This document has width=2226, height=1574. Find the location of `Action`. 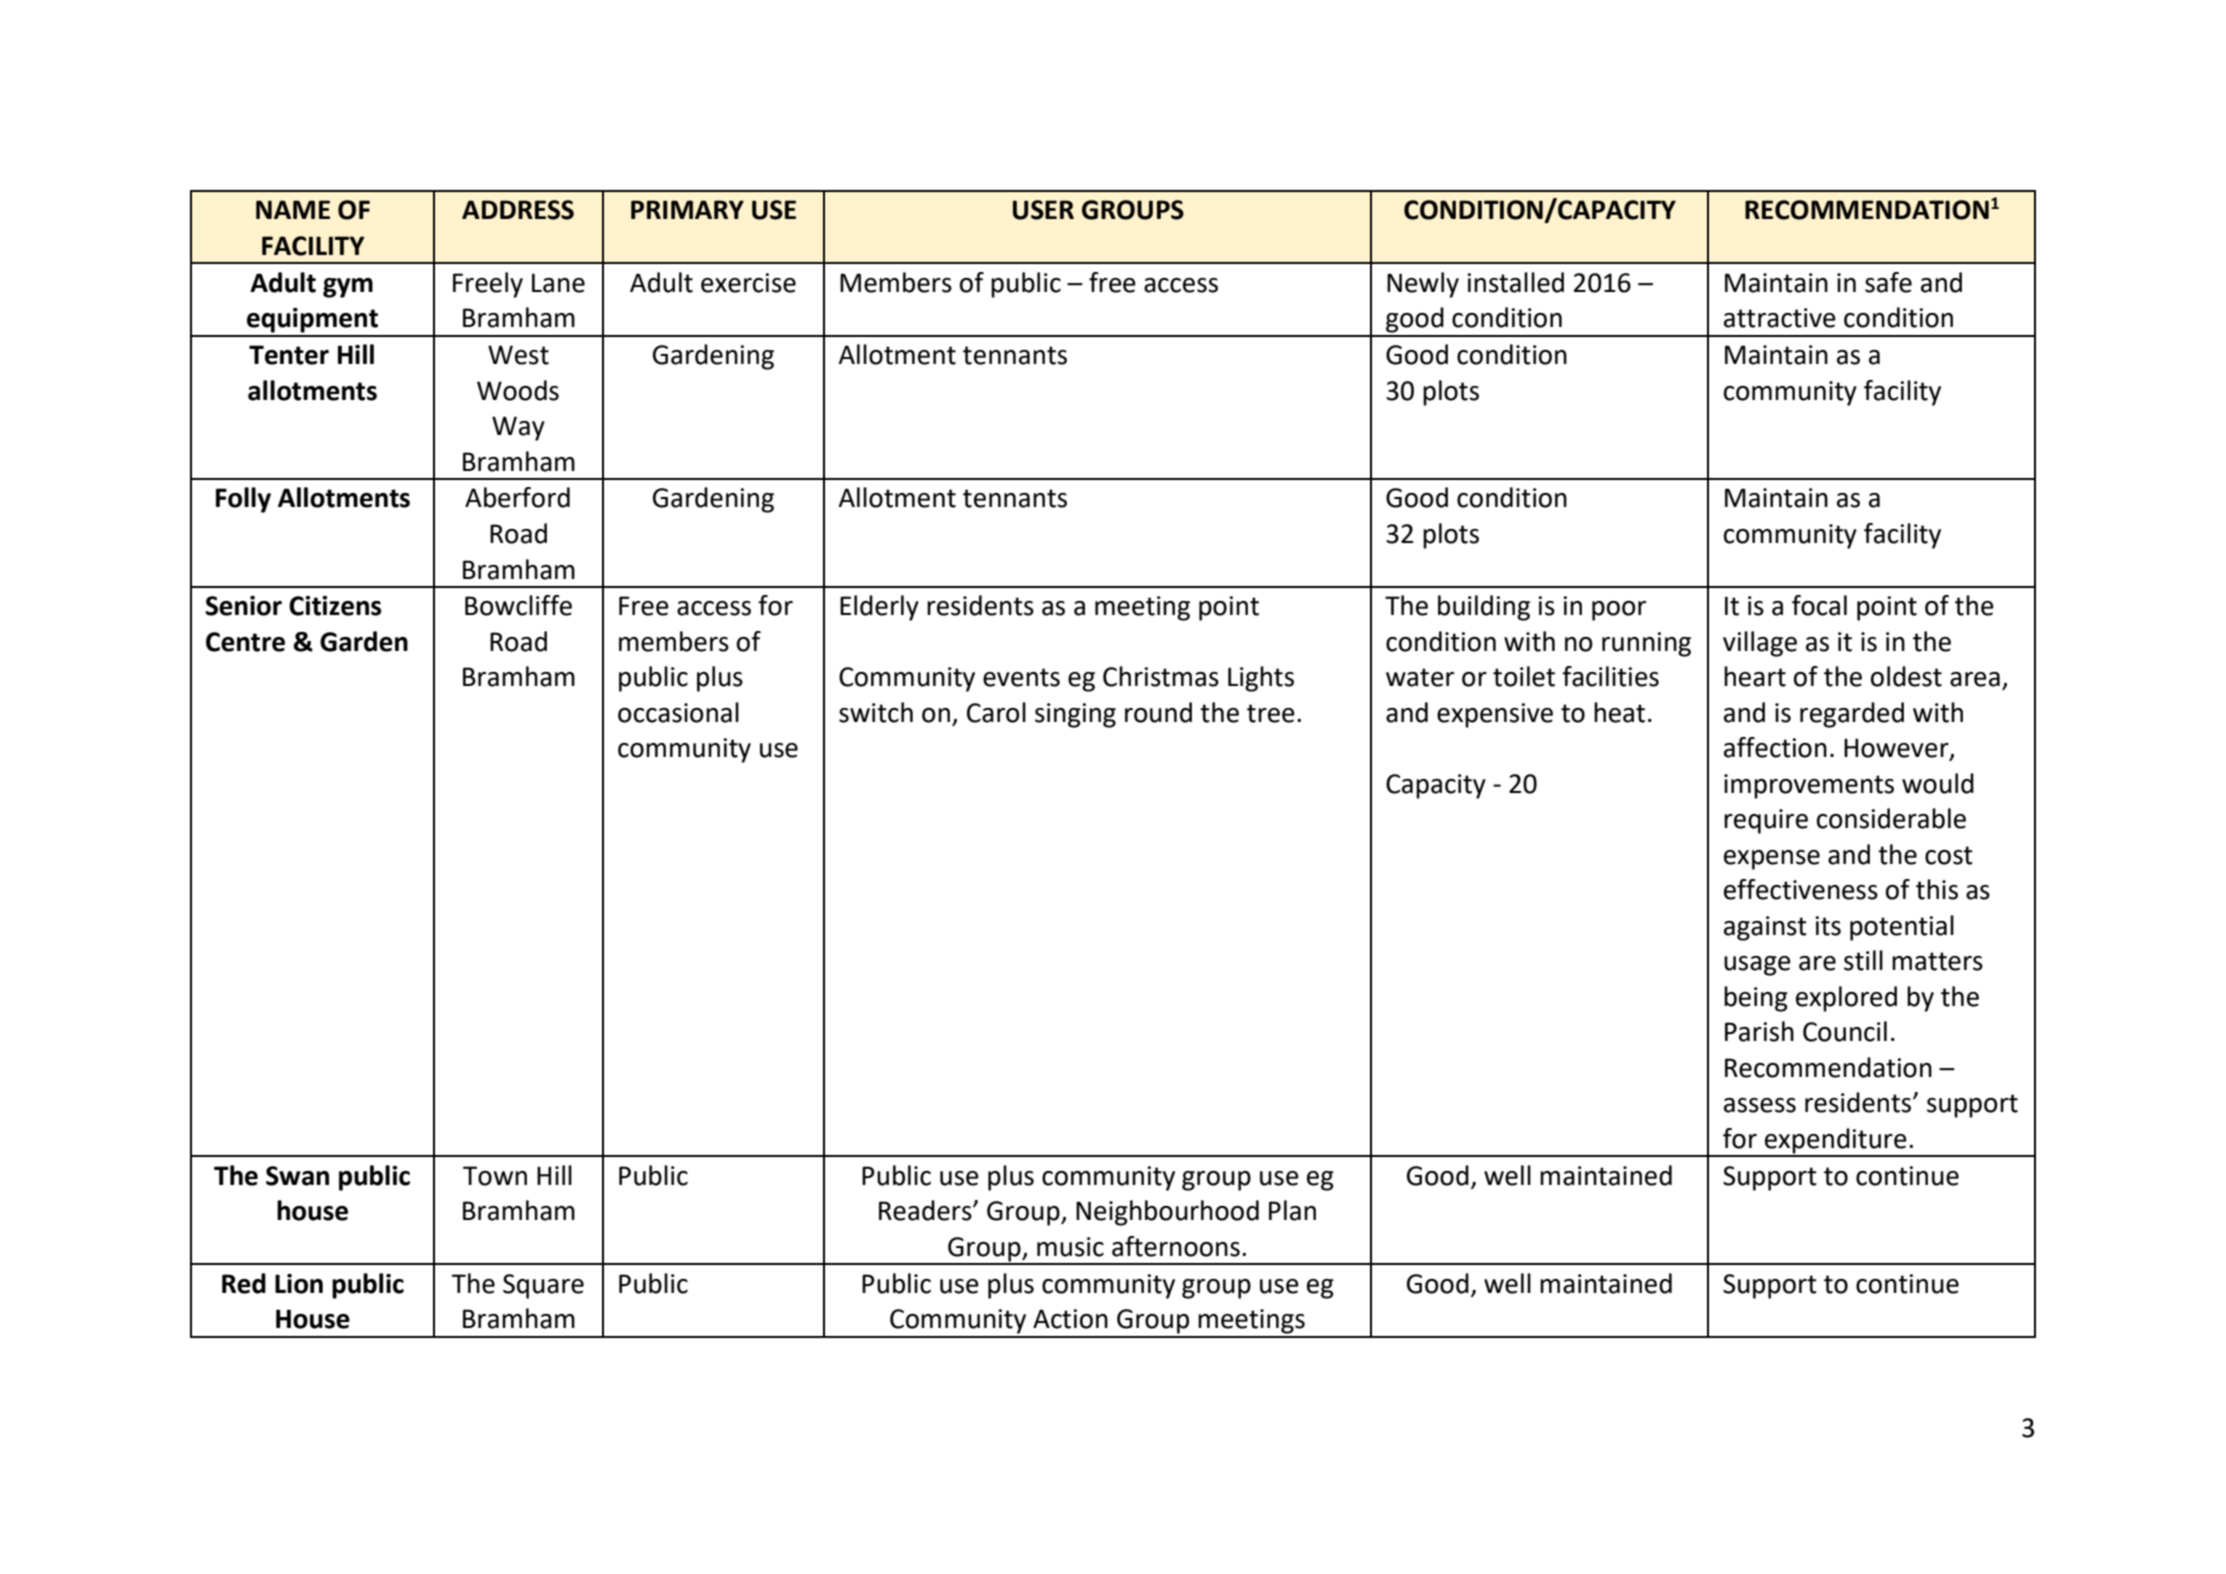

Action is located at coordinates (1070, 1319).
